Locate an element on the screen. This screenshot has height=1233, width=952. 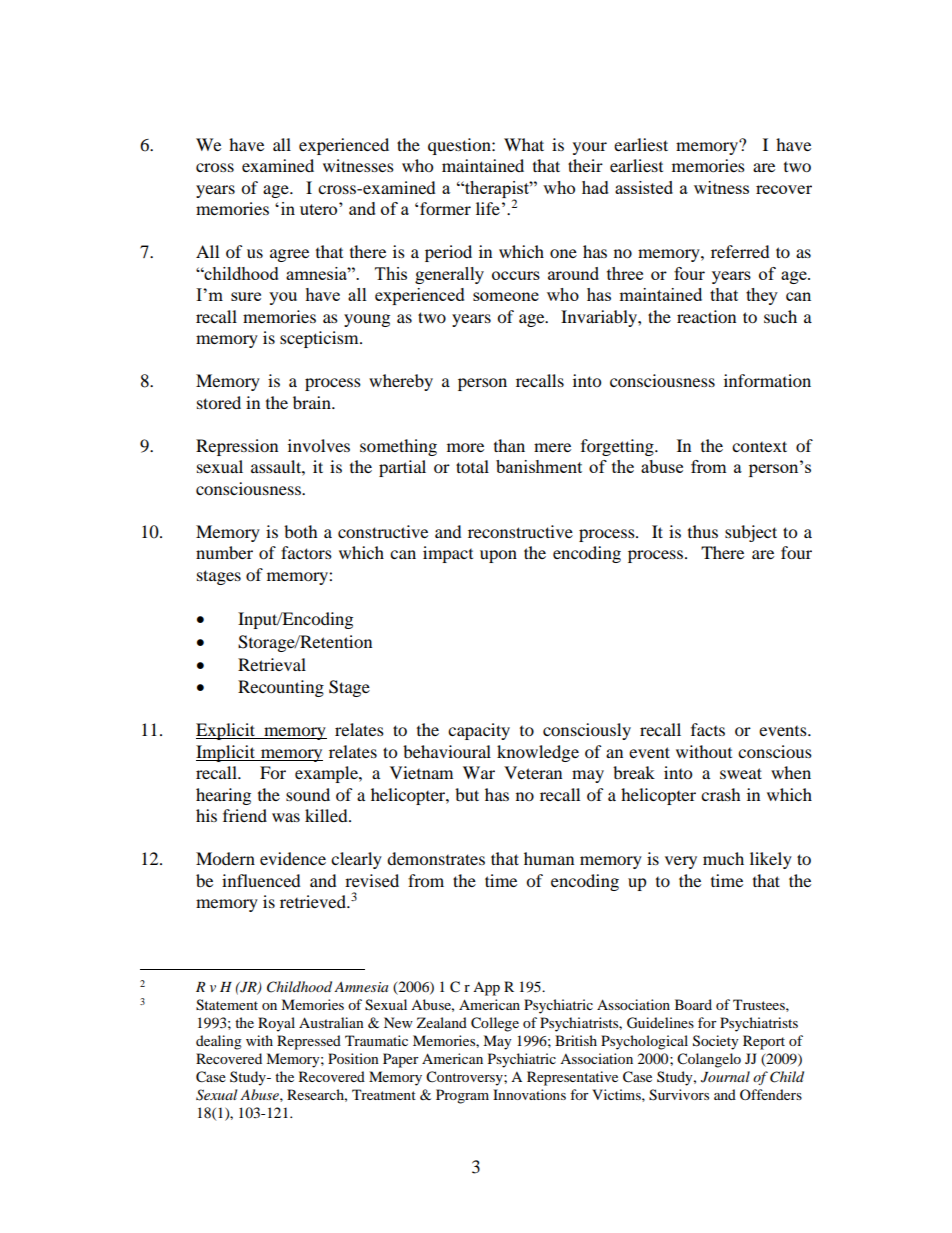
subject is located at coordinates (751, 533).
